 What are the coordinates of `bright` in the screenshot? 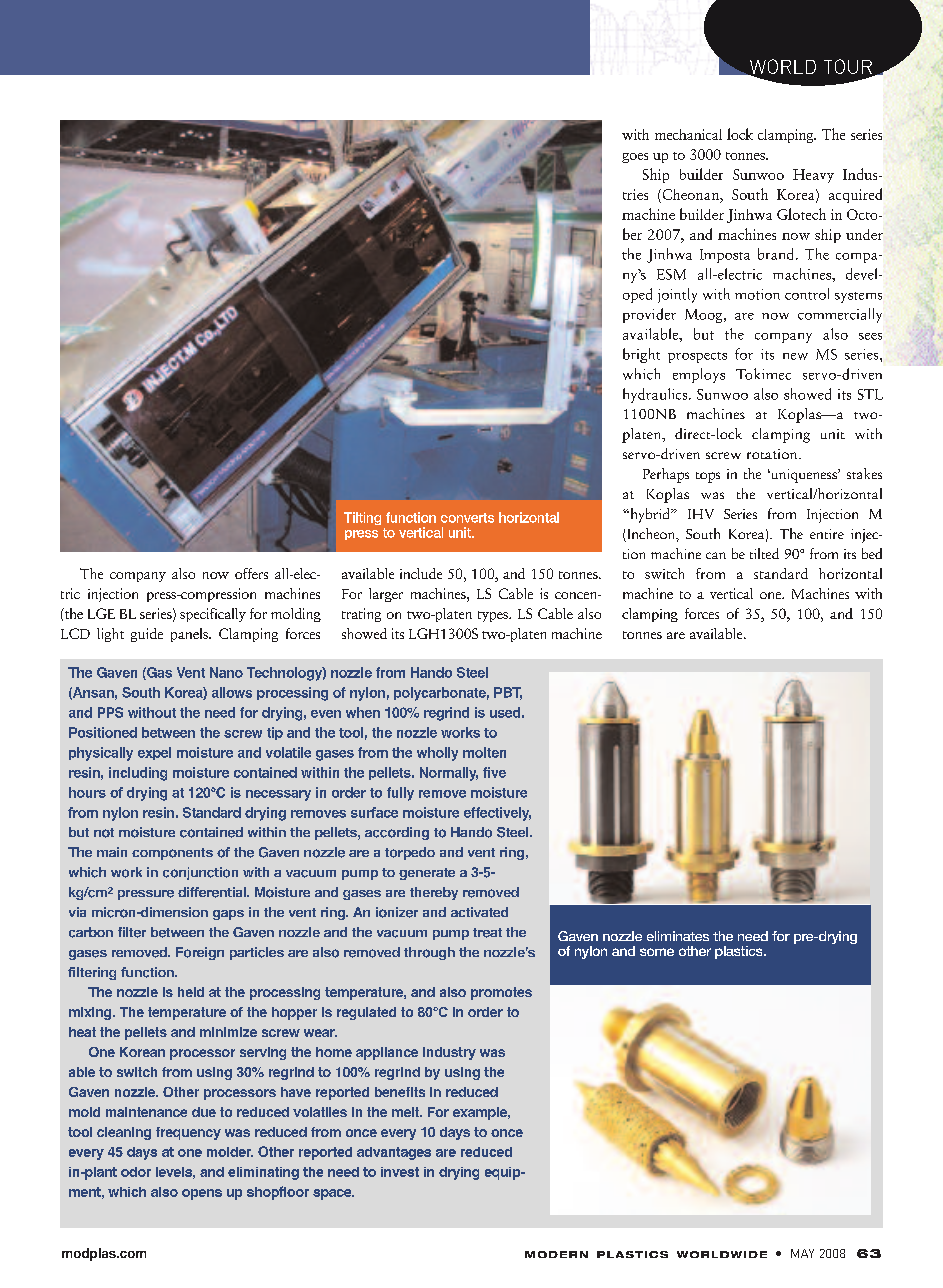 It's located at (641, 355).
